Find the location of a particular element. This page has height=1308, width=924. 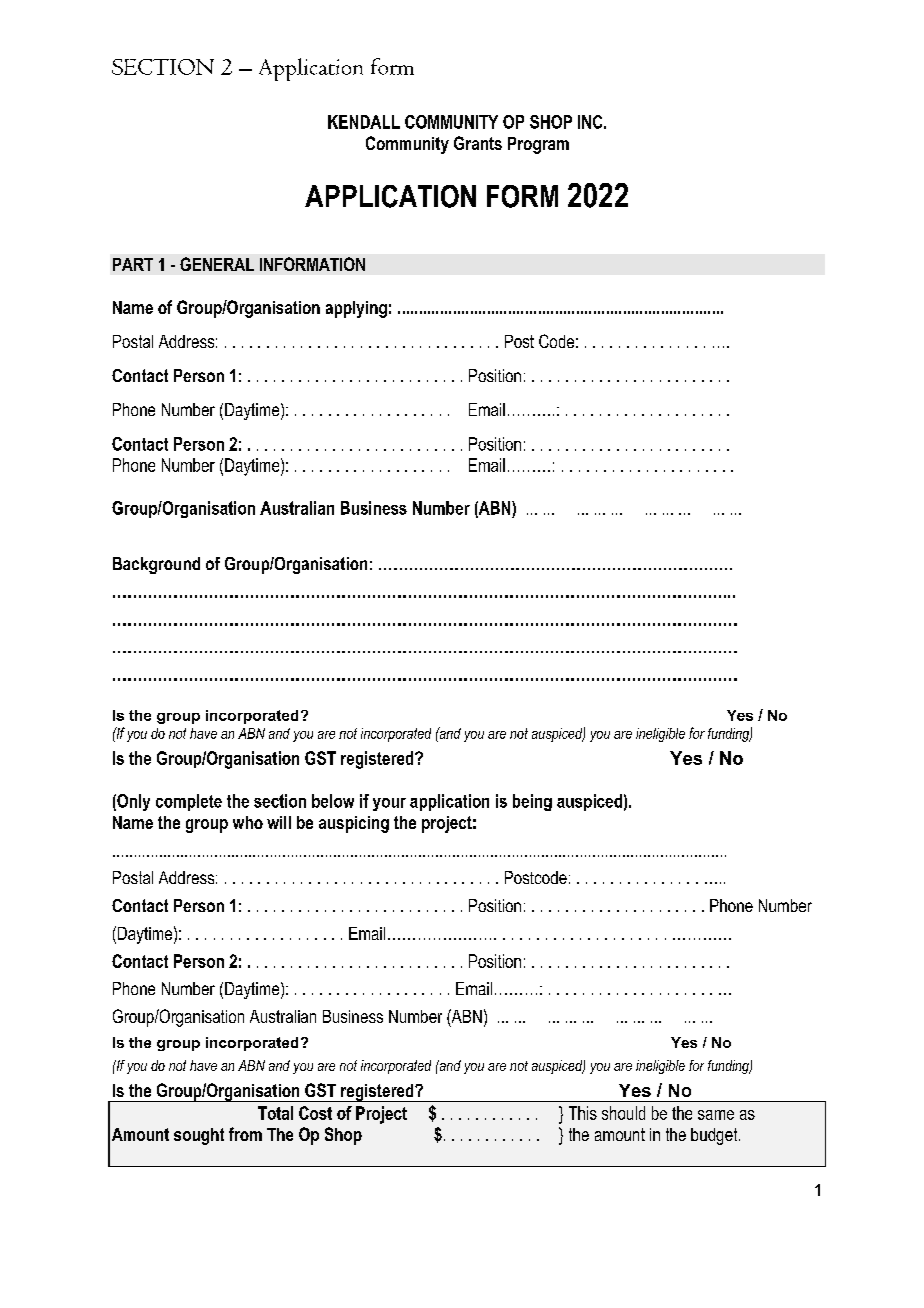

Background is located at coordinates (156, 565).
